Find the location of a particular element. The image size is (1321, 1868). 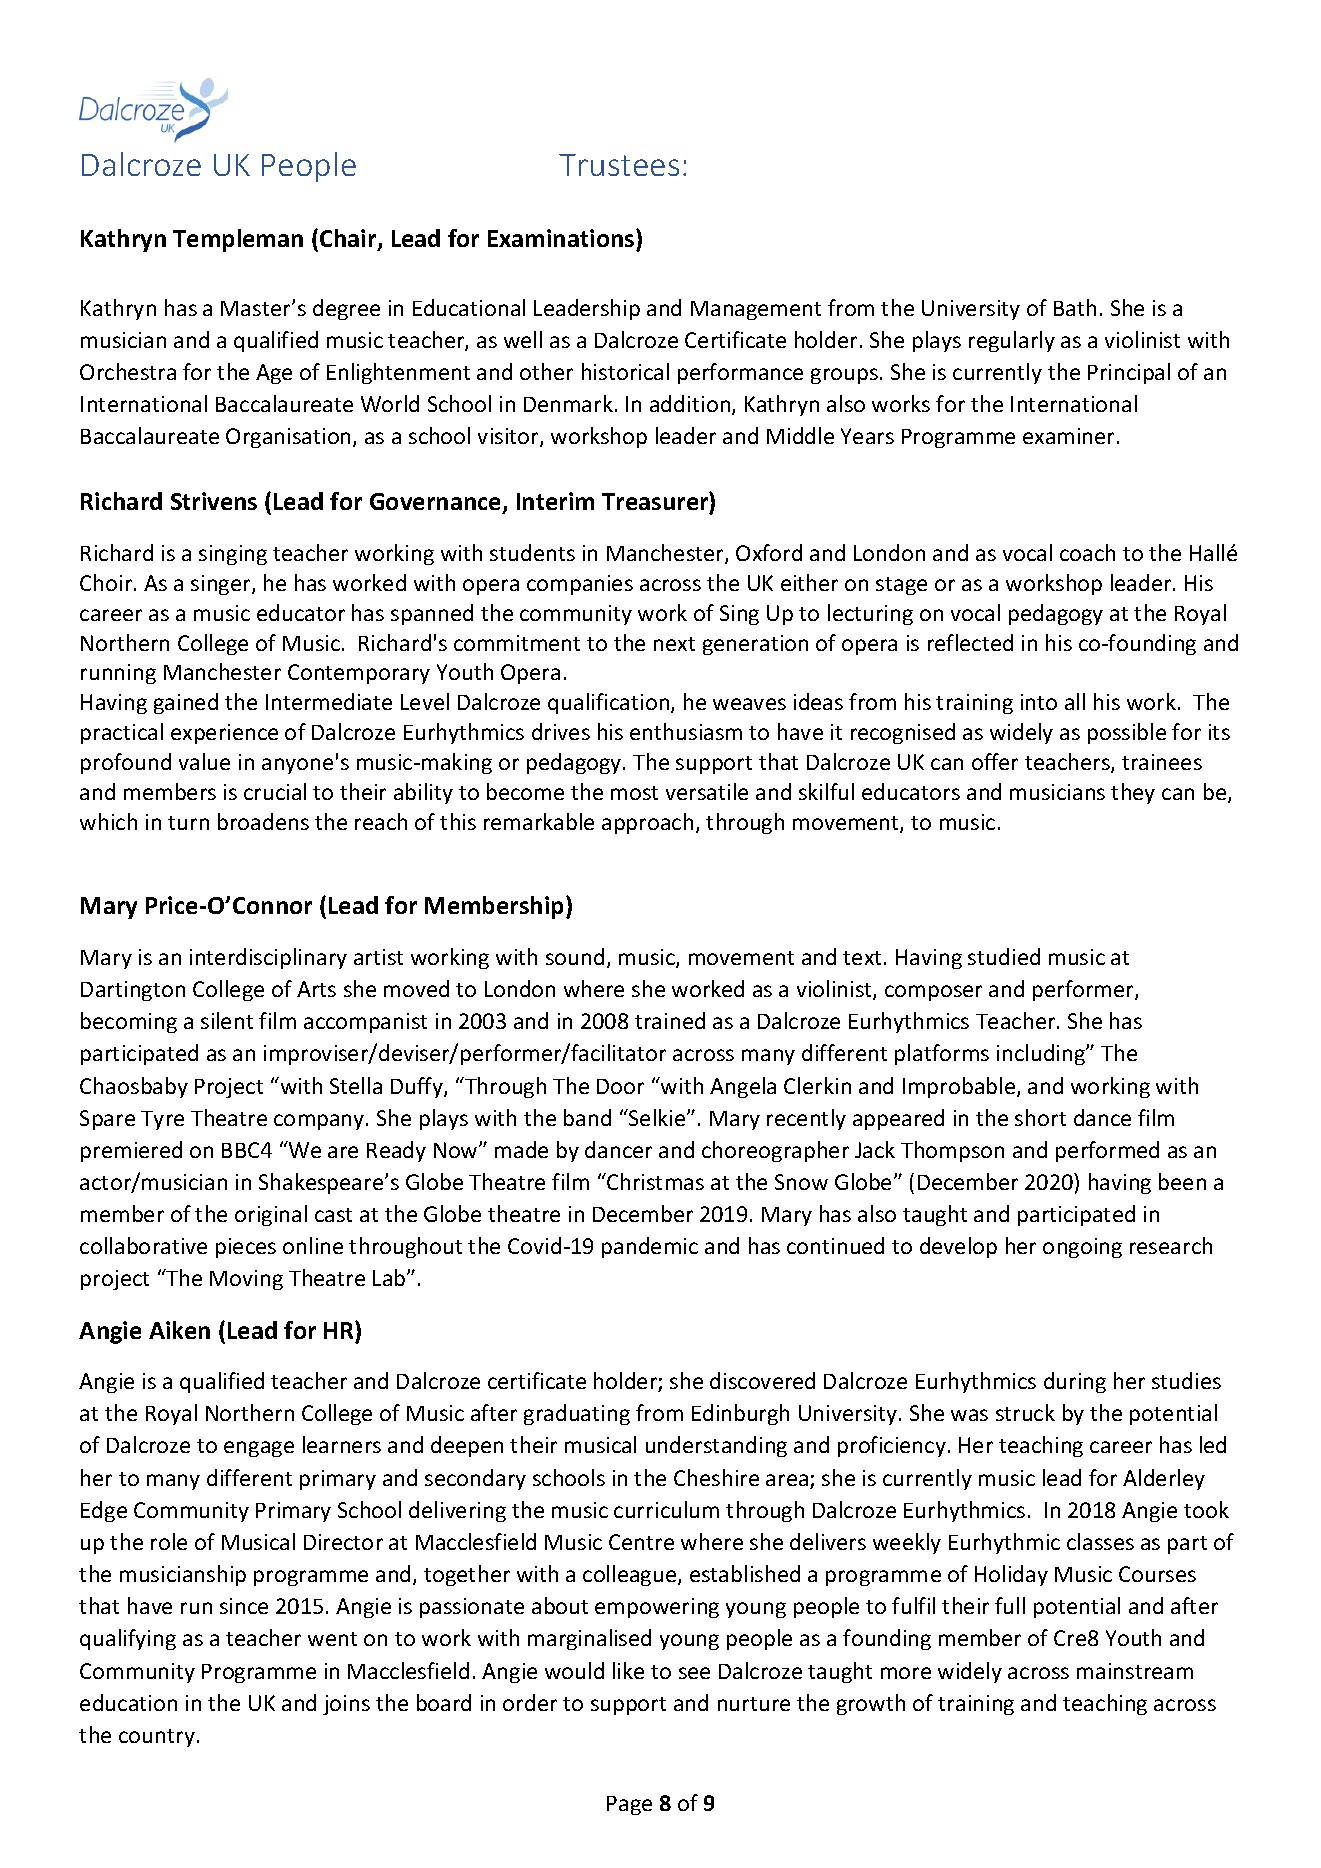

enthusiasm is located at coordinates (686, 731).
